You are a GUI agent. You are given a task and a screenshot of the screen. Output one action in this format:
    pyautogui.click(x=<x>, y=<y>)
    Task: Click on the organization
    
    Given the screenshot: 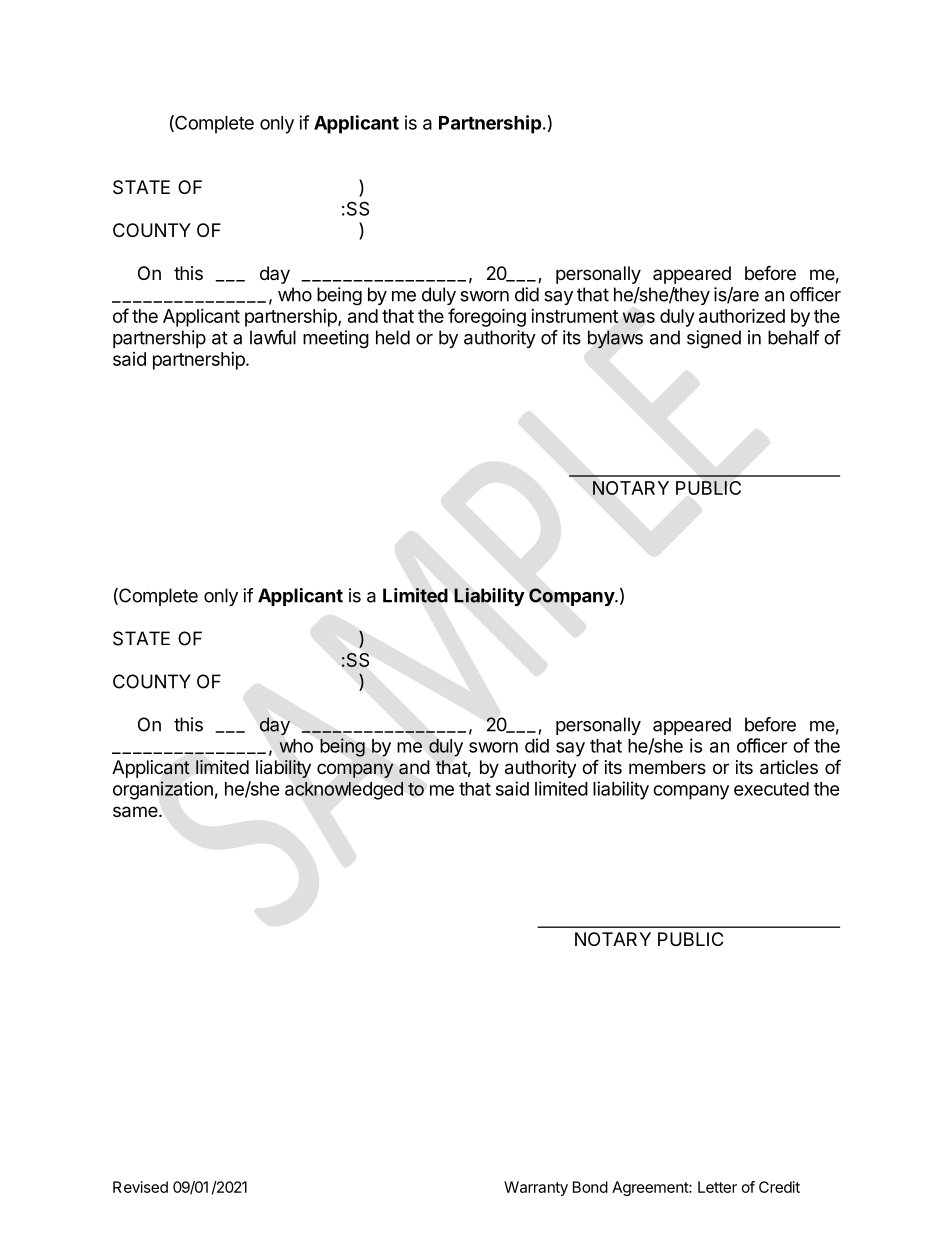 What is the action you would take?
    pyautogui.click(x=163, y=790)
